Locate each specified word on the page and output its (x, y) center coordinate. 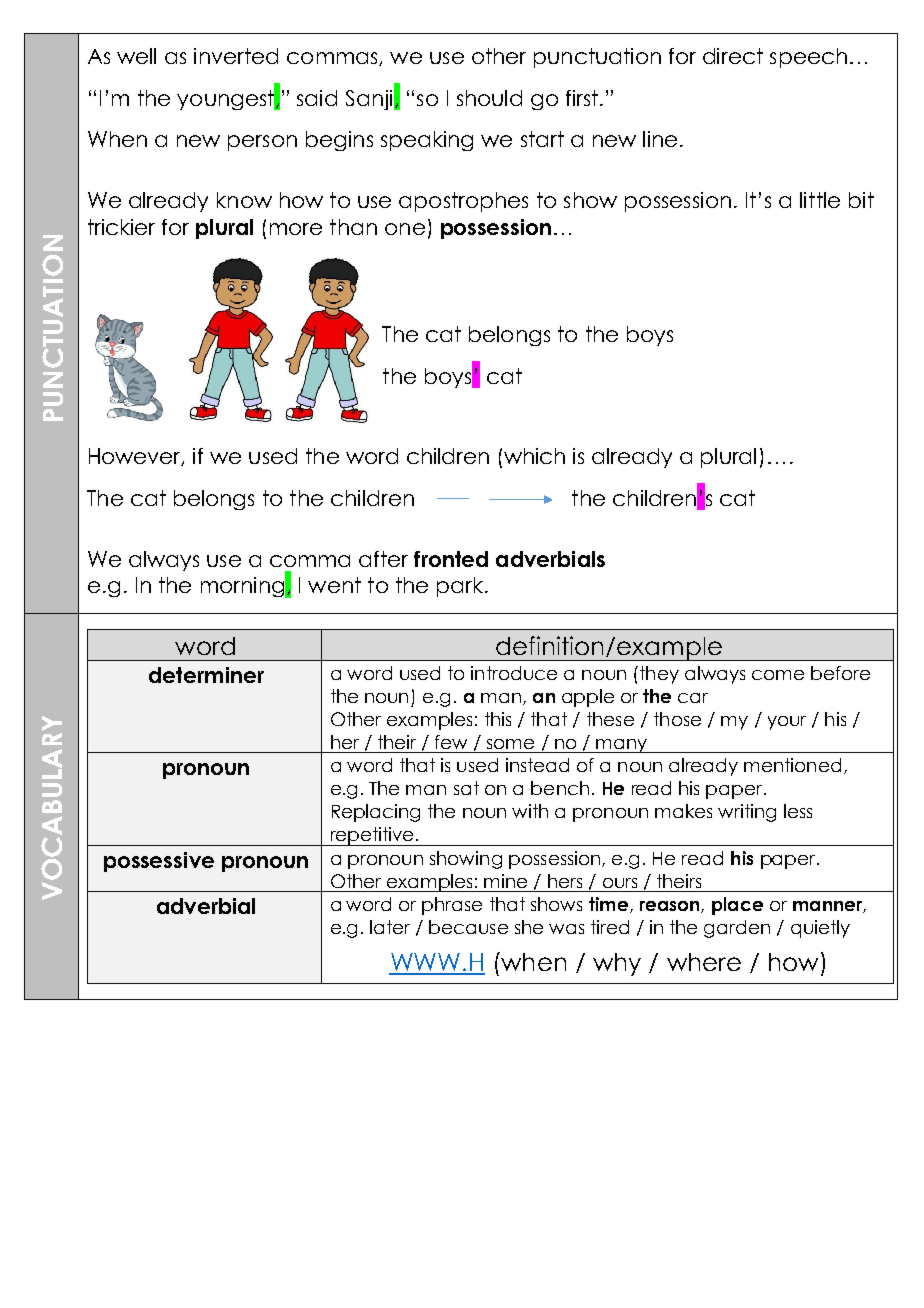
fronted (451, 559)
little (820, 200)
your (787, 723)
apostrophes (463, 202)
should (489, 98)
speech (808, 58)
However (136, 457)
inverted (236, 56)
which (534, 456)
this (498, 719)
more (296, 229)
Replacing (376, 813)
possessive (159, 862)
